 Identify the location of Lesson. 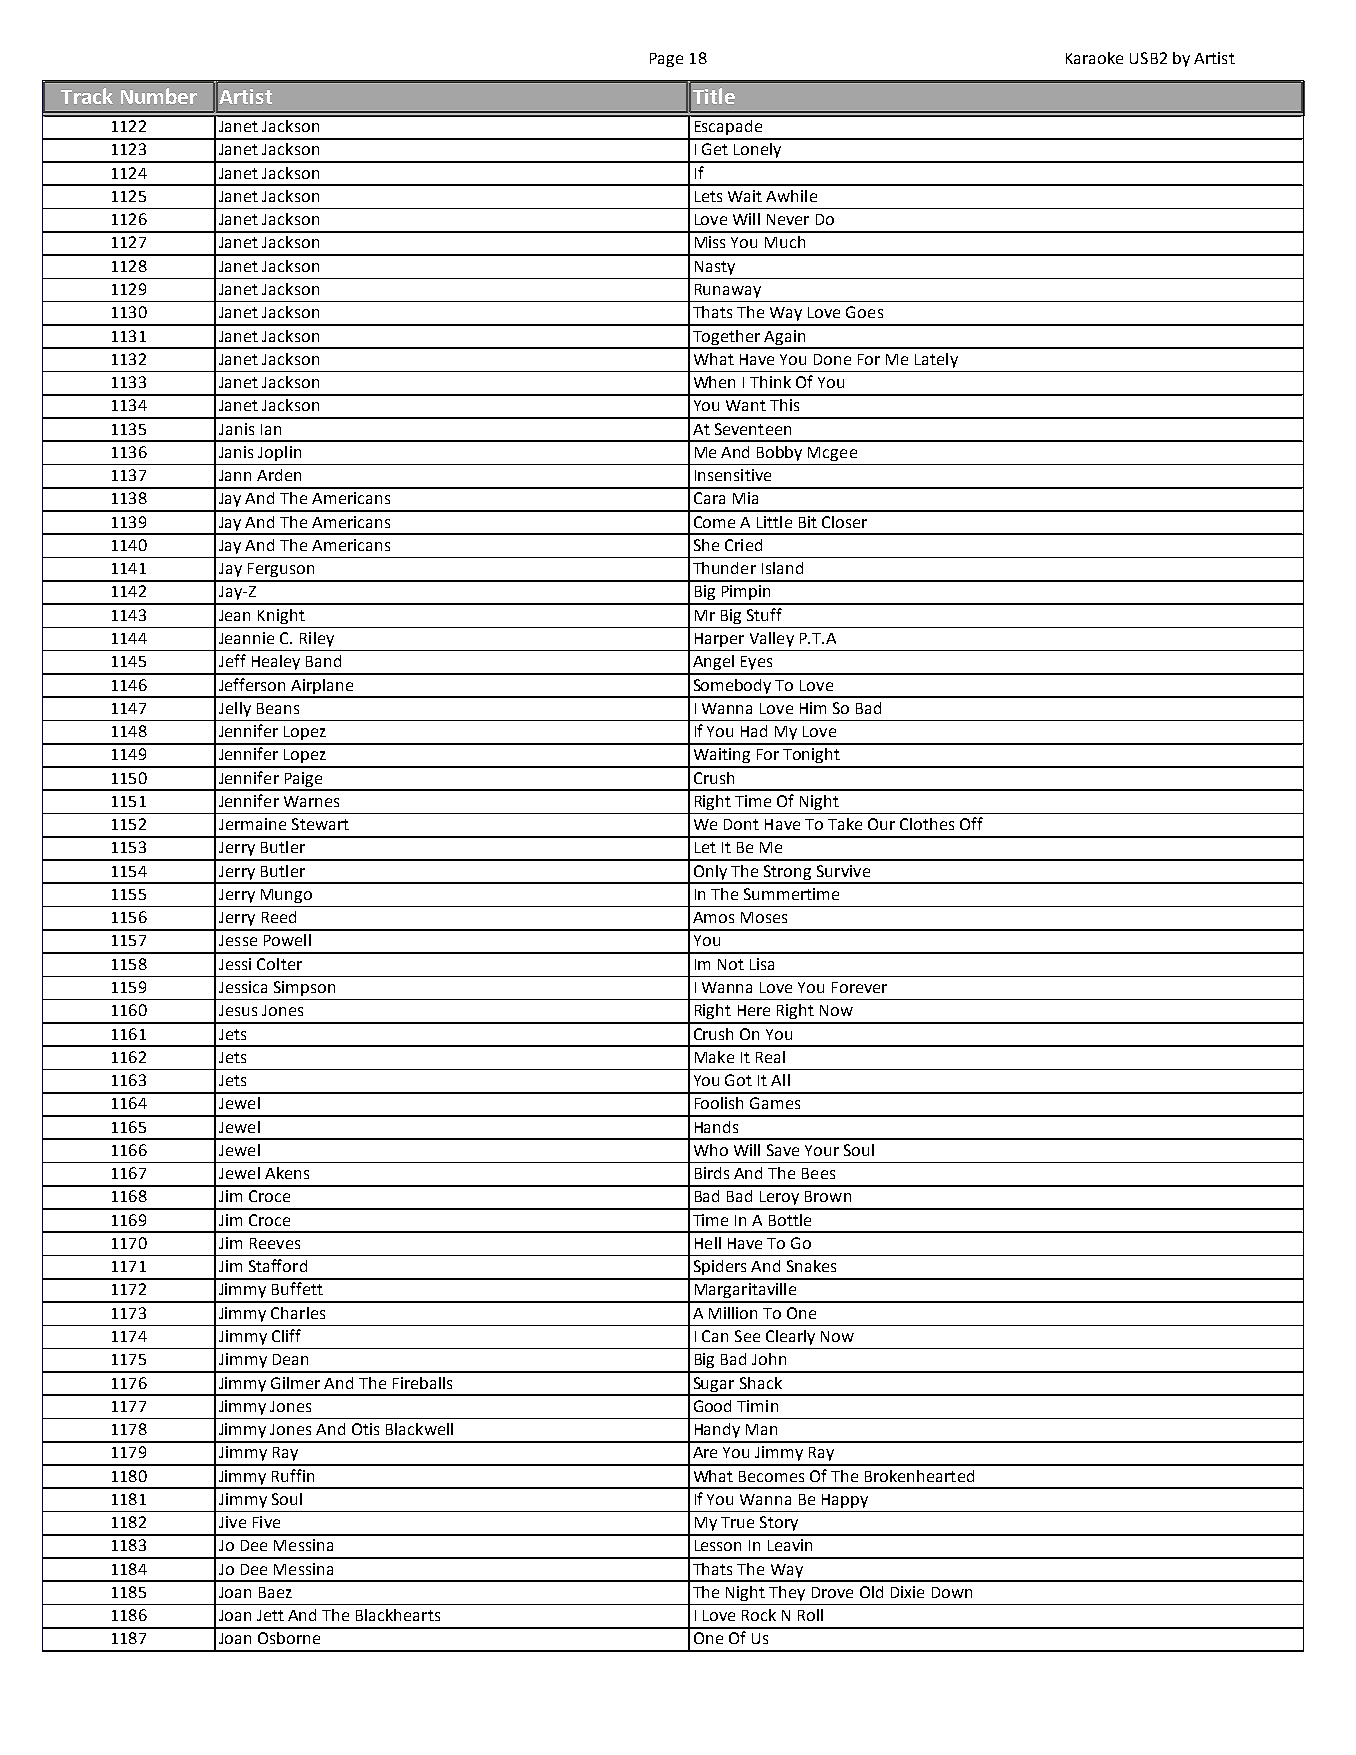
(718, 1545).
